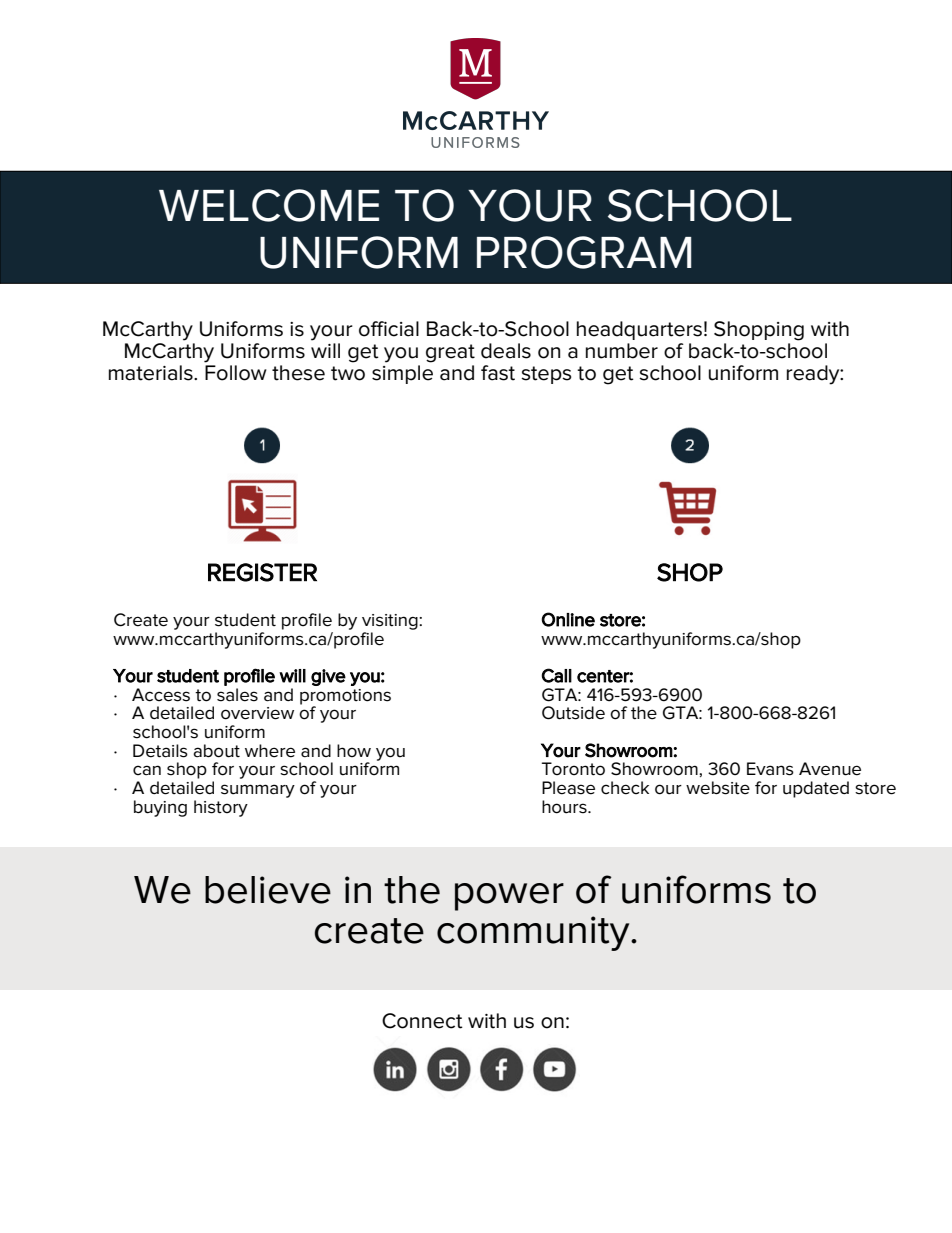 Image resolution: width=952 pixels, height=1233 pixels. What do you see at coordinates (584, 252) in the image?
I see `PROGRAM` at bounding box center [584, 252].
